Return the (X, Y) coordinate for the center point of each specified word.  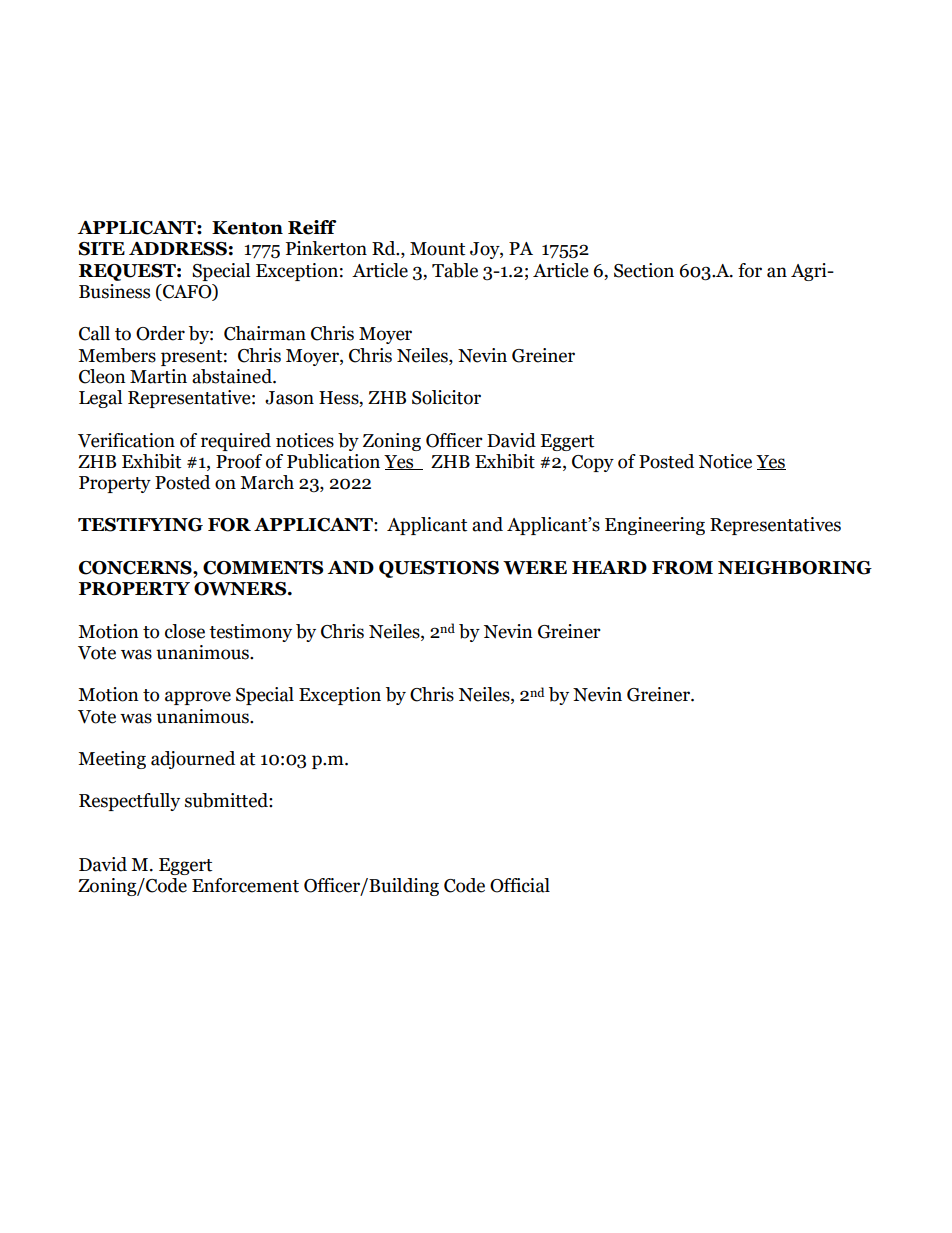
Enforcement (245, 885)
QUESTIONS (439, 569)
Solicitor (446, 397)
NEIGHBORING (795, 568)
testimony (250, 633)
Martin (158, 376)
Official (520, 885)
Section (644, 270)
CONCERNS (136, 568)
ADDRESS (178, 249)
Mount (437, 249)
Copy (593, 463)
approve (198, 698)
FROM (682, 568)
